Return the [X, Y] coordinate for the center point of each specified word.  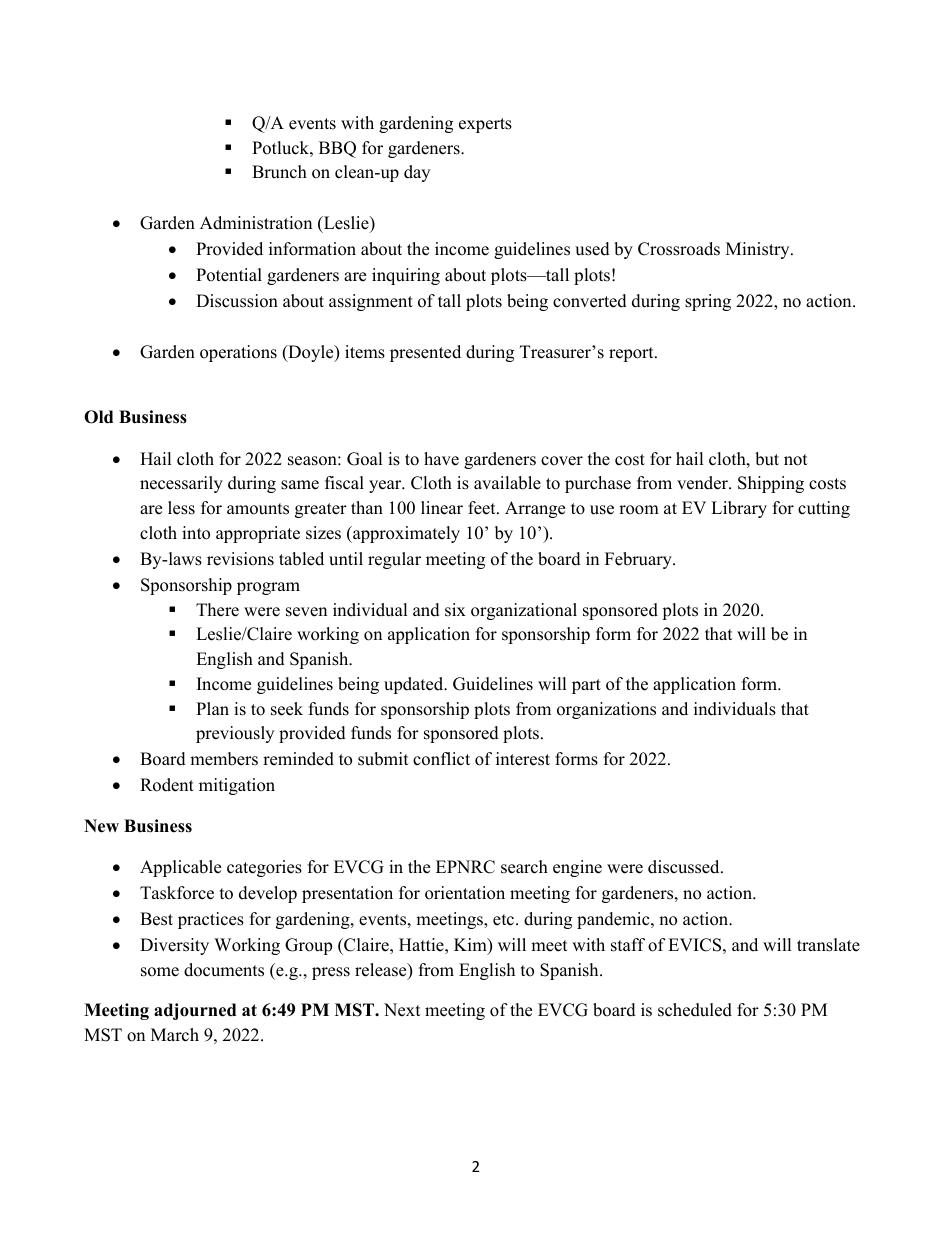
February [639, 560]
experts [485, 125]
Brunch [279, 172]
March [175, 1035]
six [455, 610]
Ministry [759, 250]
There [217, 610]
